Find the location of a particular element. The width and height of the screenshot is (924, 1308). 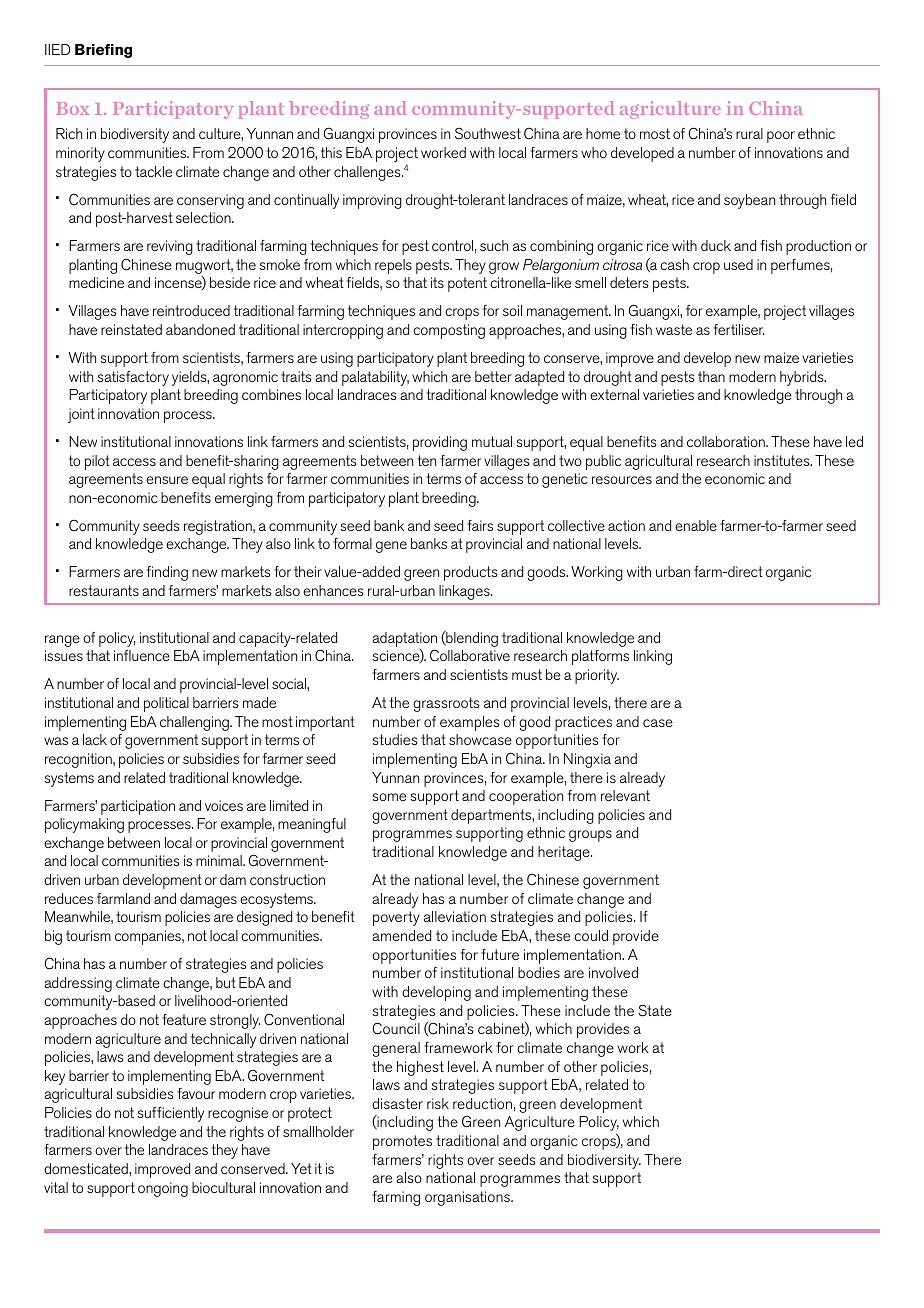

Briefing is located at coordinates (103, 51).
